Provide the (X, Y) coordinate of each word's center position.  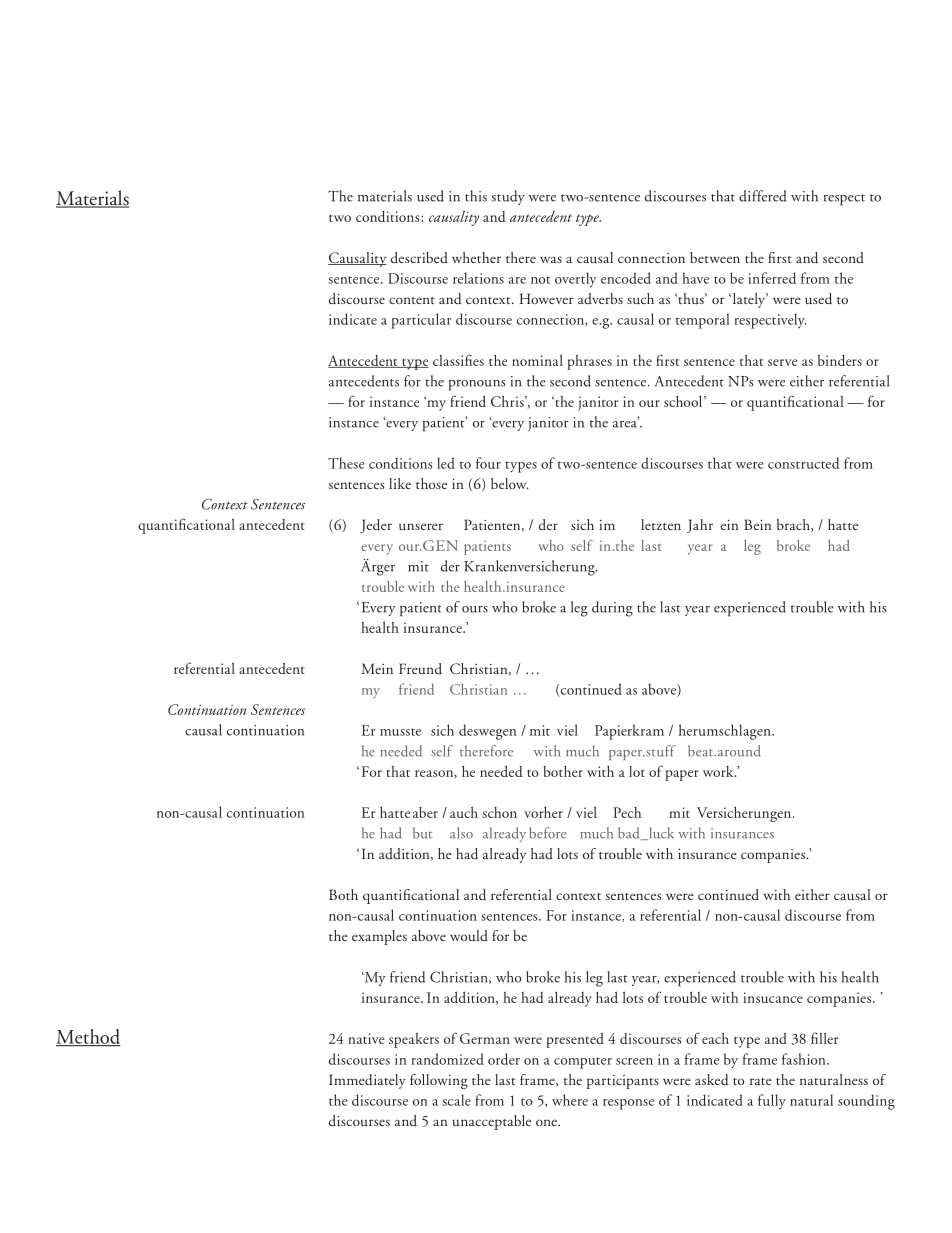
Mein (377, 668)
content (412, 300)
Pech (627, 812)
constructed (803, 463)
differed (762, 196)
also (461, 833)
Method (88, 1037)
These (346, 463)
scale (456, 1100)
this (476, 196)
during (612, 609)
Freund (420, 669)
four (488, 463)
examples (379, 937)
